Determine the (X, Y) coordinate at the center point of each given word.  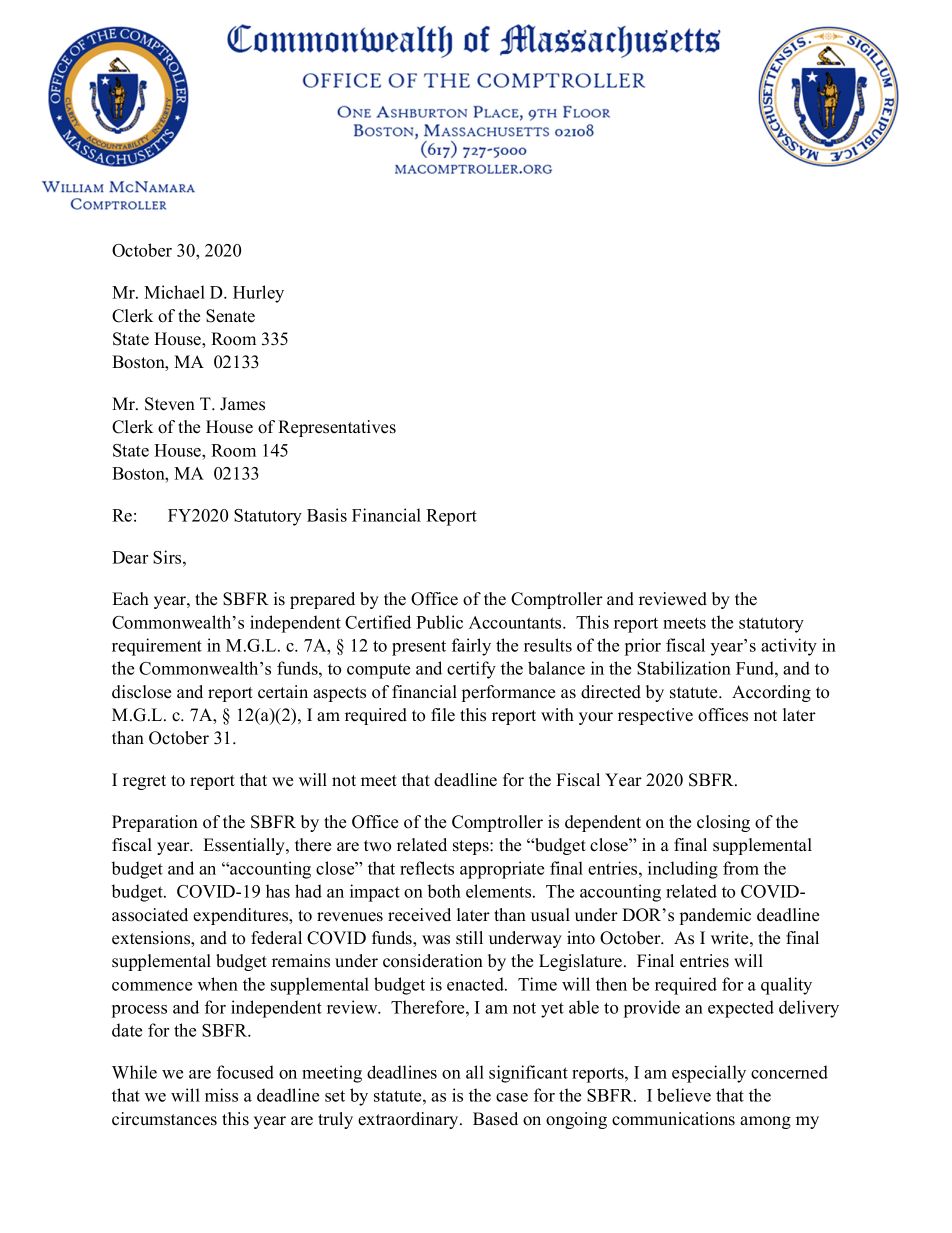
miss (221, 1095)
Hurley (258, 294)
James (242, 404)
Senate (230, 316)
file (443, 715)
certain (283, 692)
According (771, 693)
